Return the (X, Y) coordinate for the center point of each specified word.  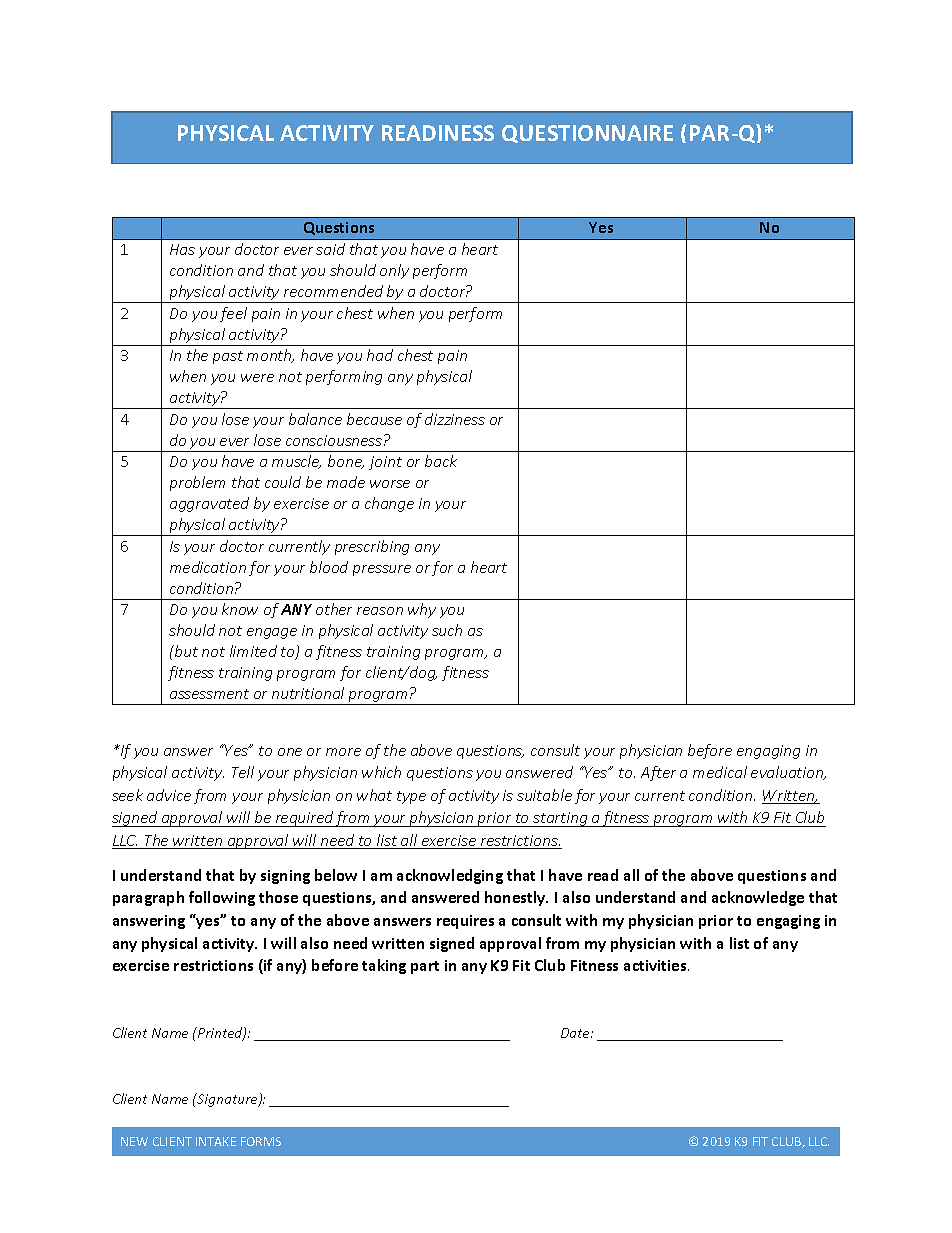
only (394, 271)
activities (656, 965)
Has (182, 249)
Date (576, 1033)
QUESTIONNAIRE (587, 134)
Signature (227, 1100)
